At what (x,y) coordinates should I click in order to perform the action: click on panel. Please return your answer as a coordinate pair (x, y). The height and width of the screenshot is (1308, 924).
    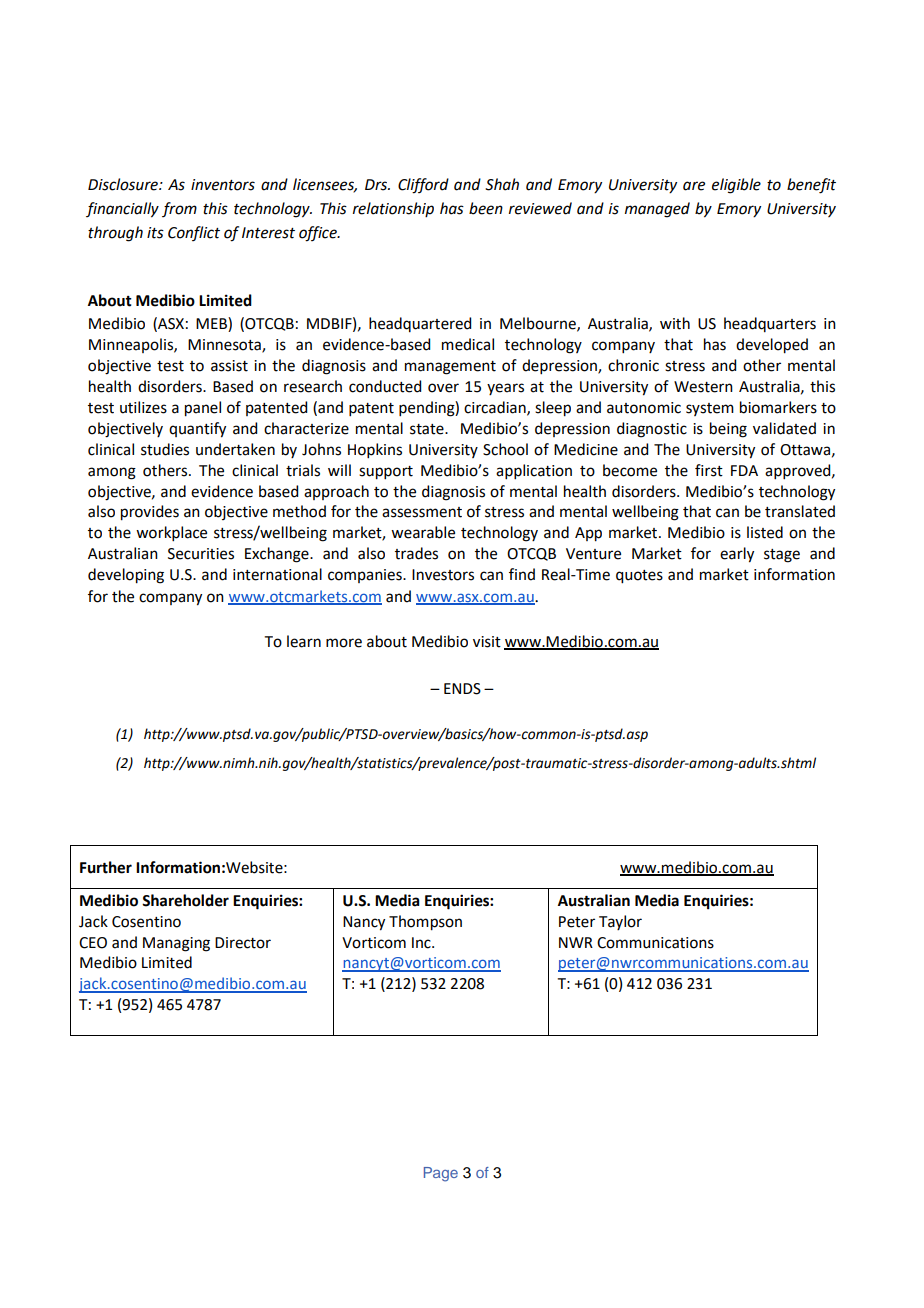
    Looking at the image, I should click on (203, 409).
